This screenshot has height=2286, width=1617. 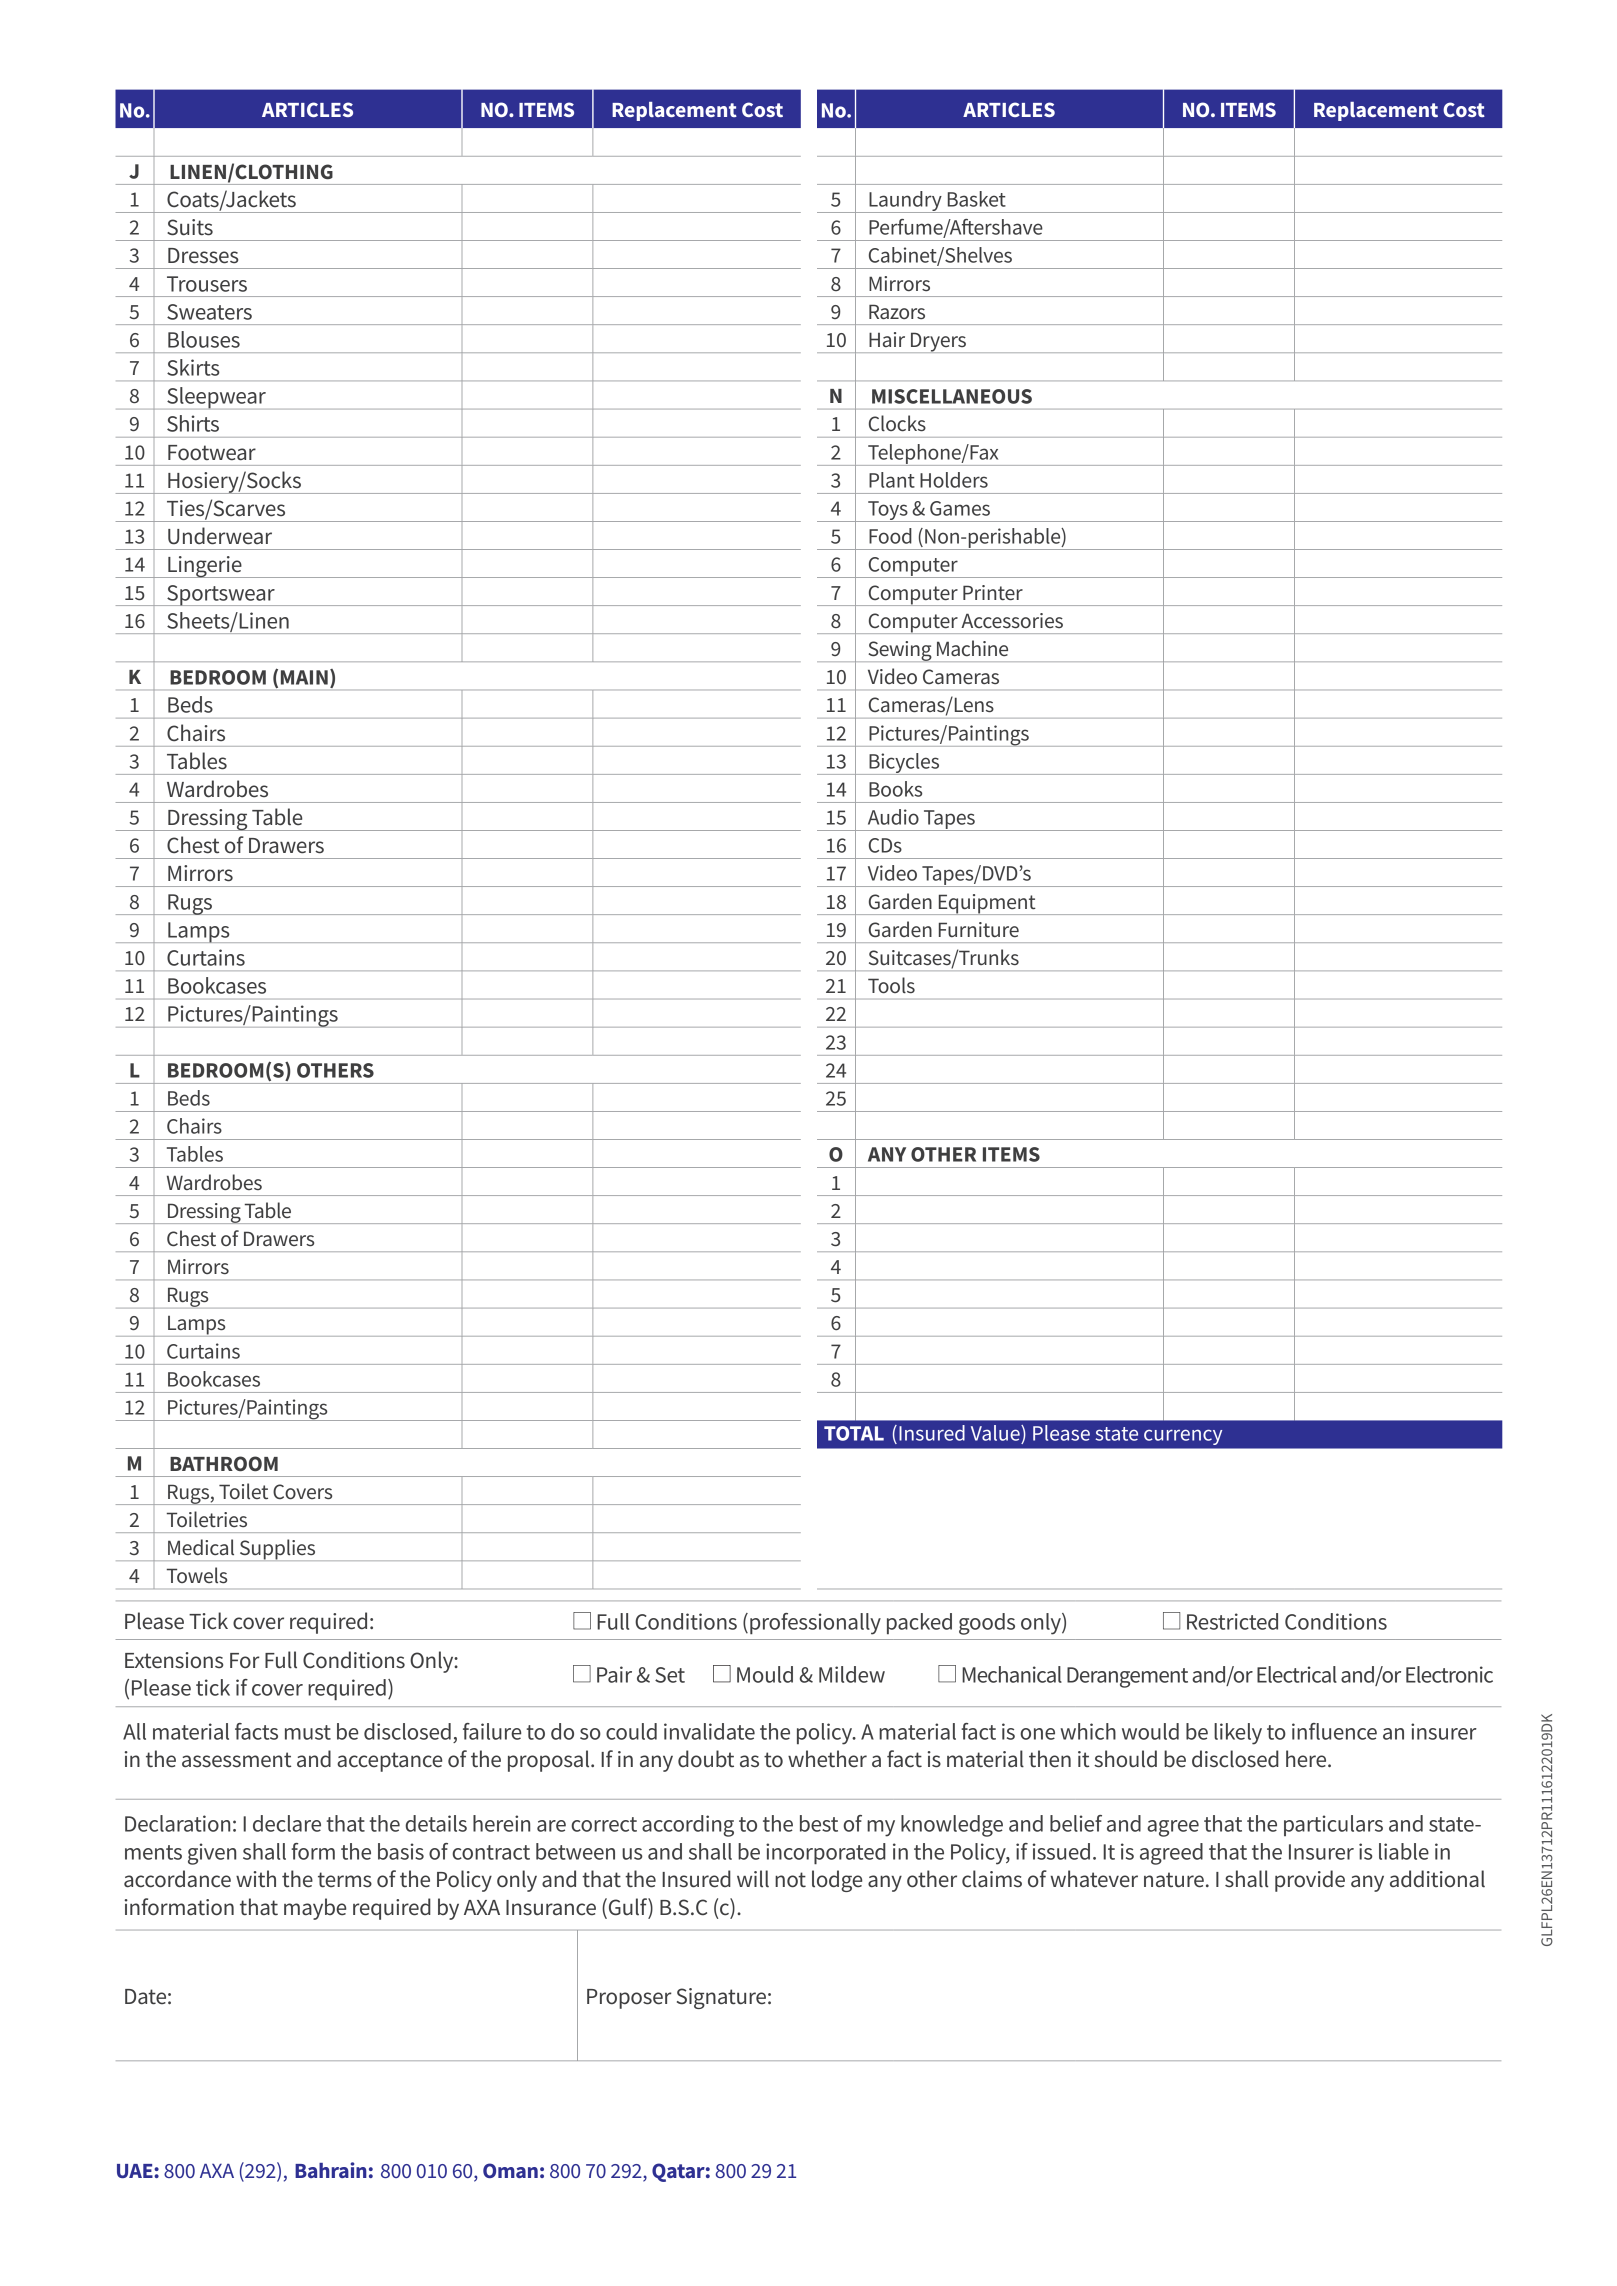 What do you see at coordinates (1183, 1437) in the screenshot?
I see `currency` at bounding box center [1183, 1437].
